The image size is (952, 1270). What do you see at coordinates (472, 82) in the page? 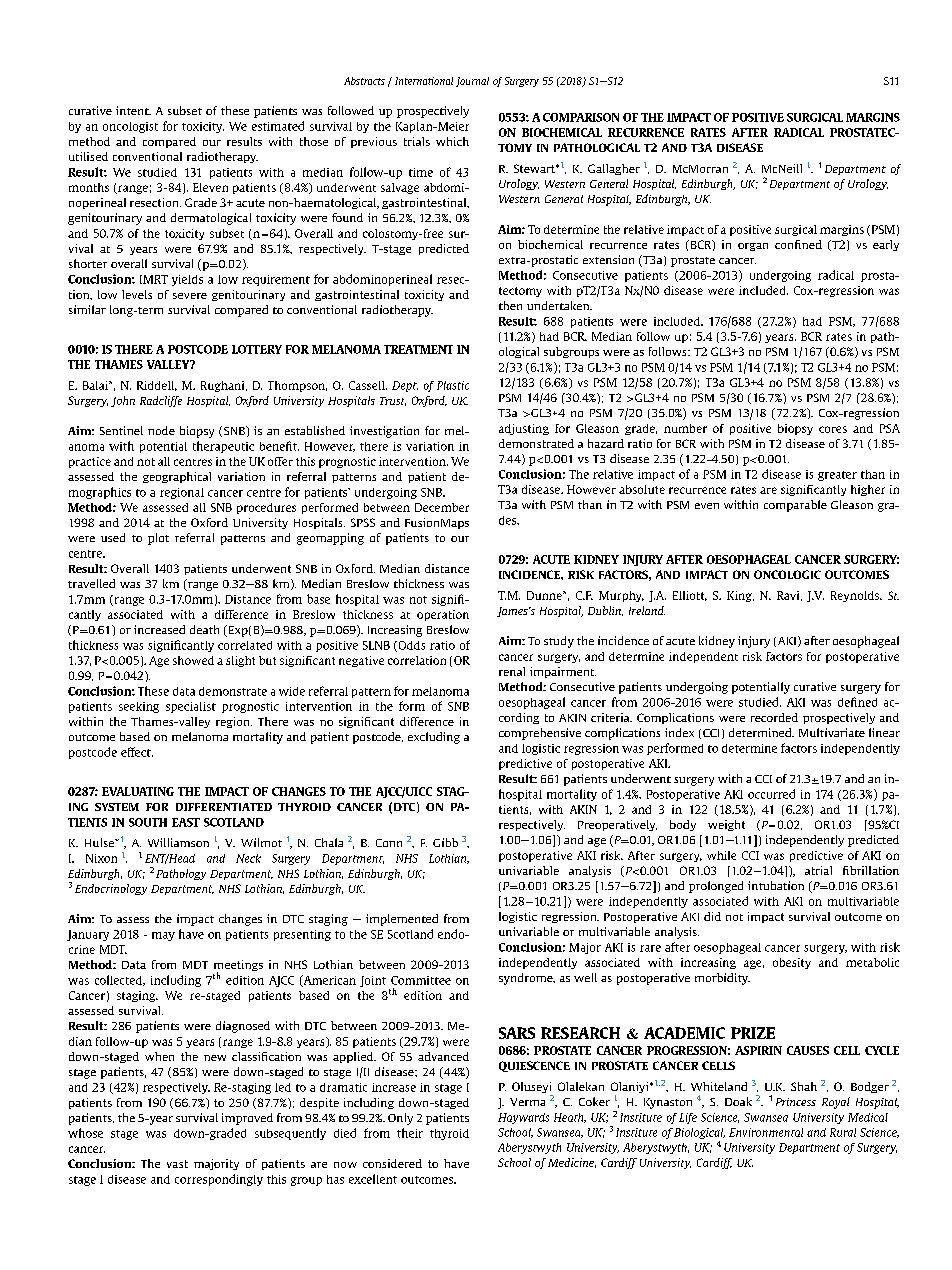
I see `Journal` at bounding box center [472, 82].
